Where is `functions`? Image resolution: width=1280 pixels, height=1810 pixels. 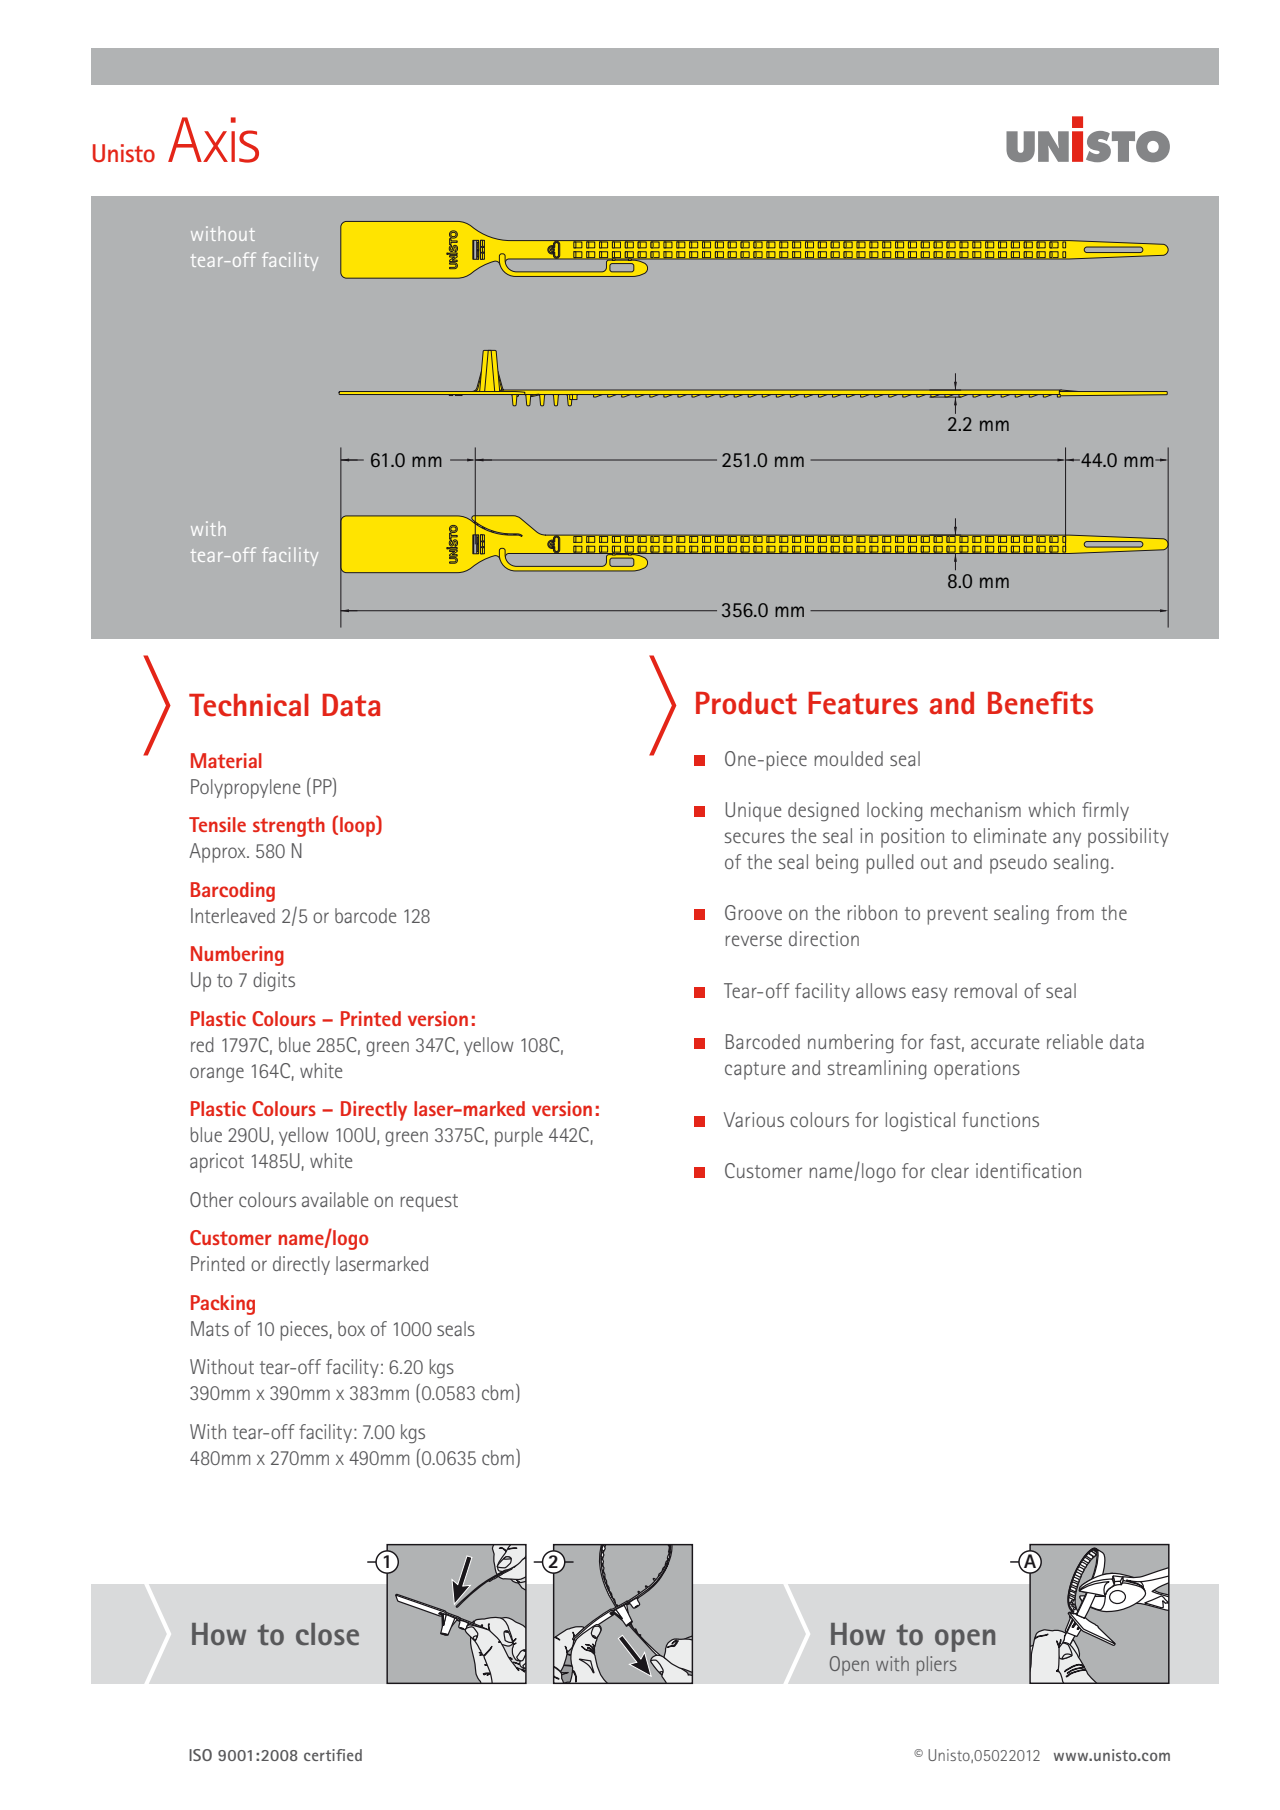 functions is located at coordinates (1000, 1119).
